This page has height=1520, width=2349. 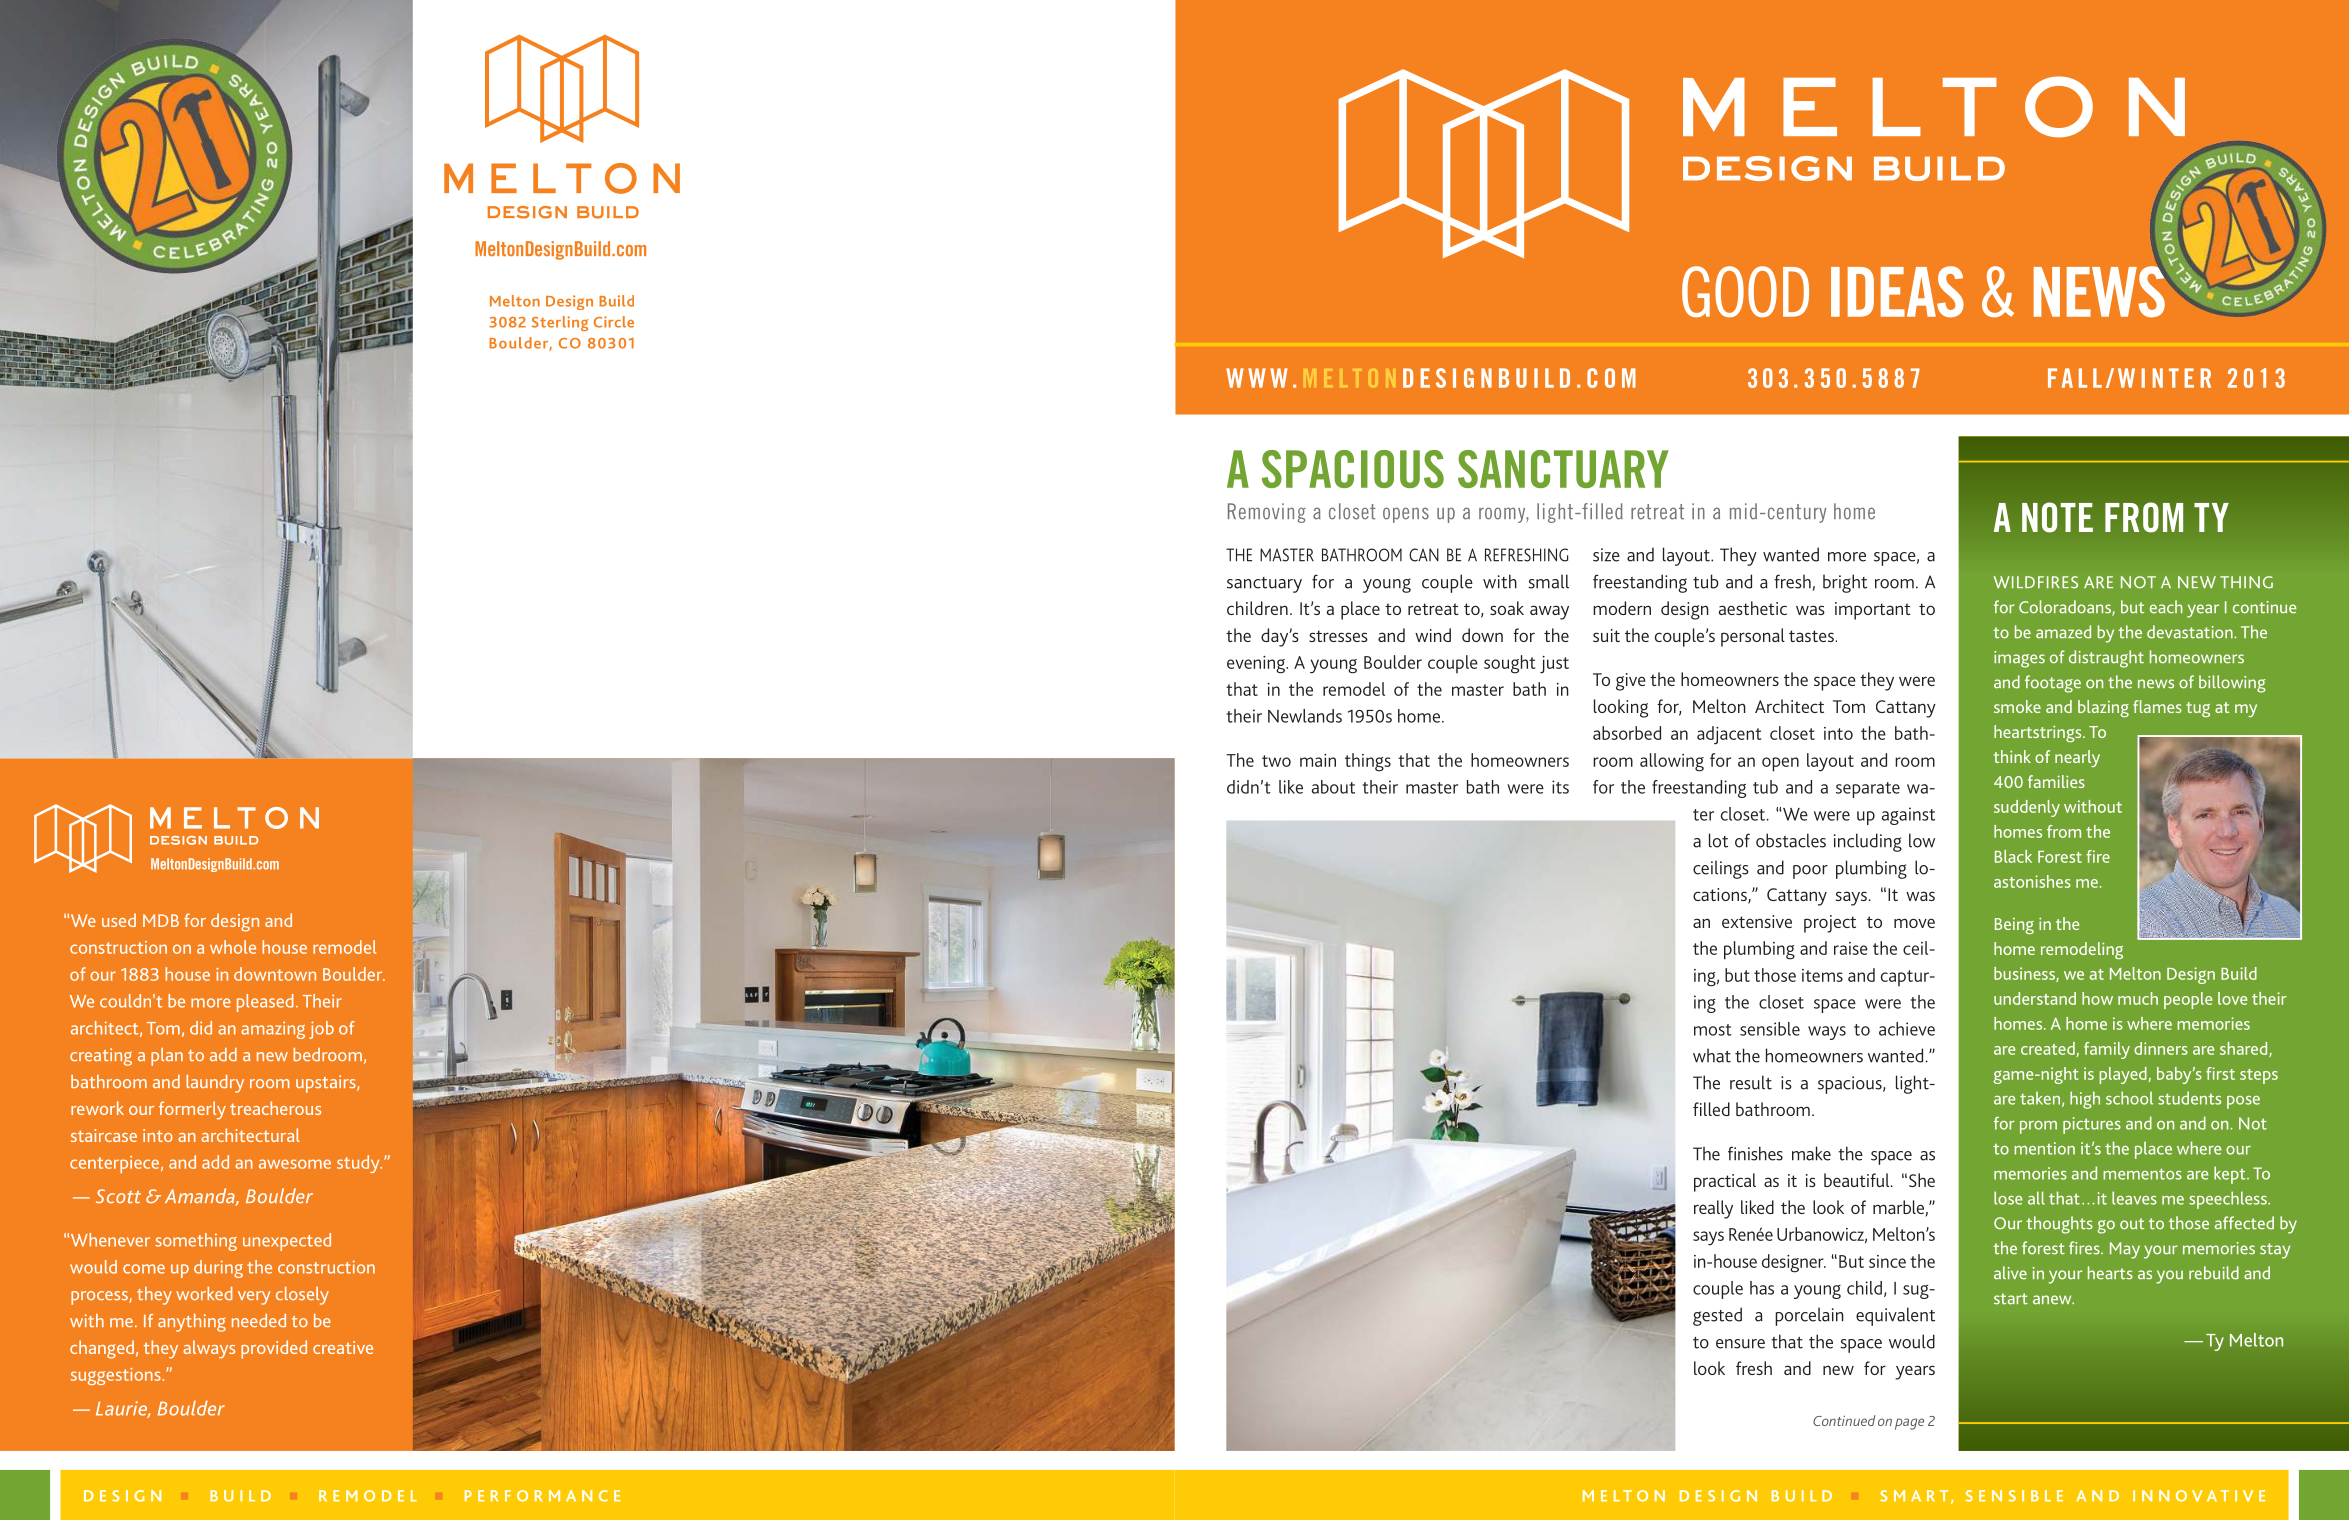 What do you see at coordinates (2014, 926) in the page?
I see `Being` at bounding box center [2014, 926].
